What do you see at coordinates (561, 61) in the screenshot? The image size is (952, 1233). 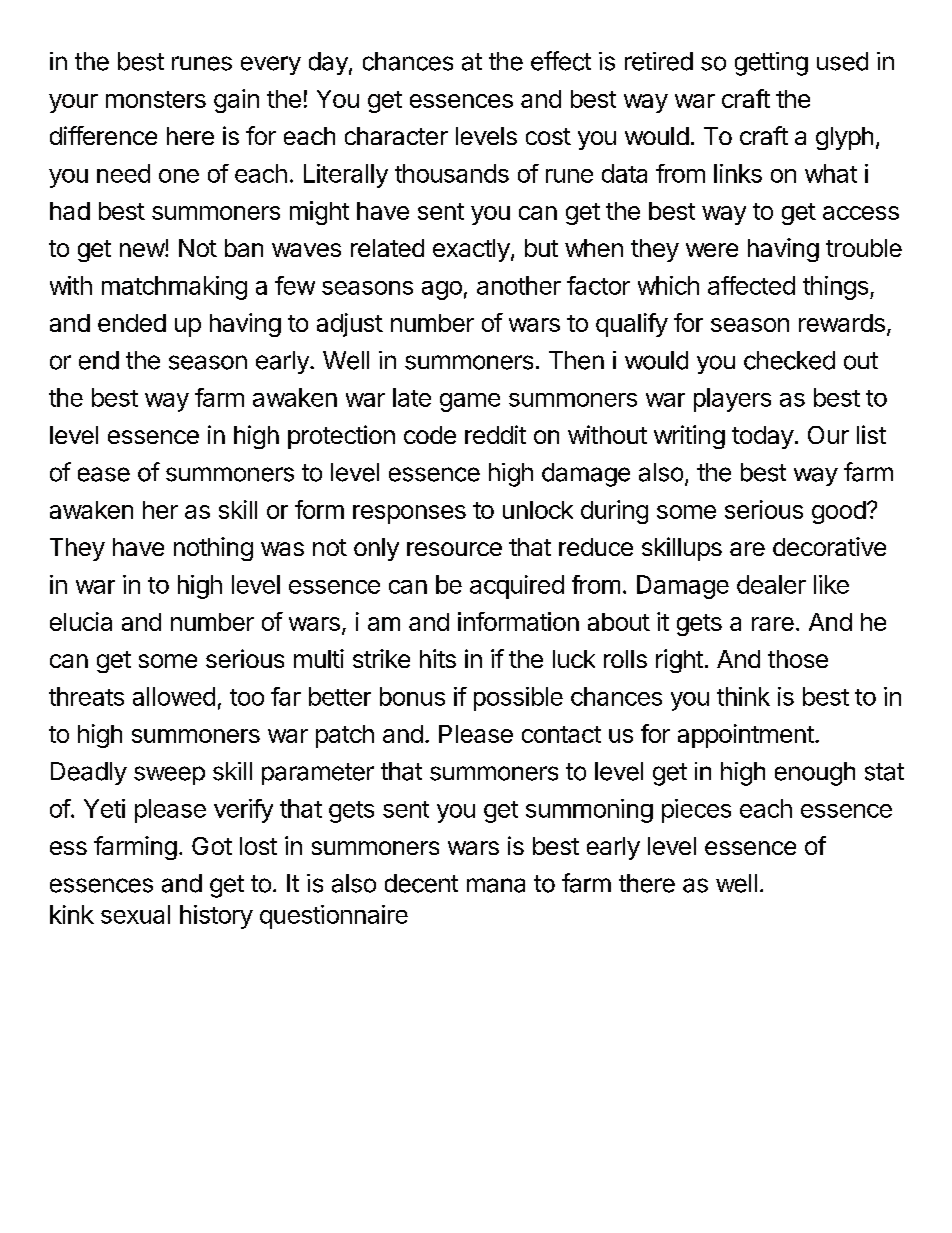 I see `effect` at bounding box center [561, 61].
